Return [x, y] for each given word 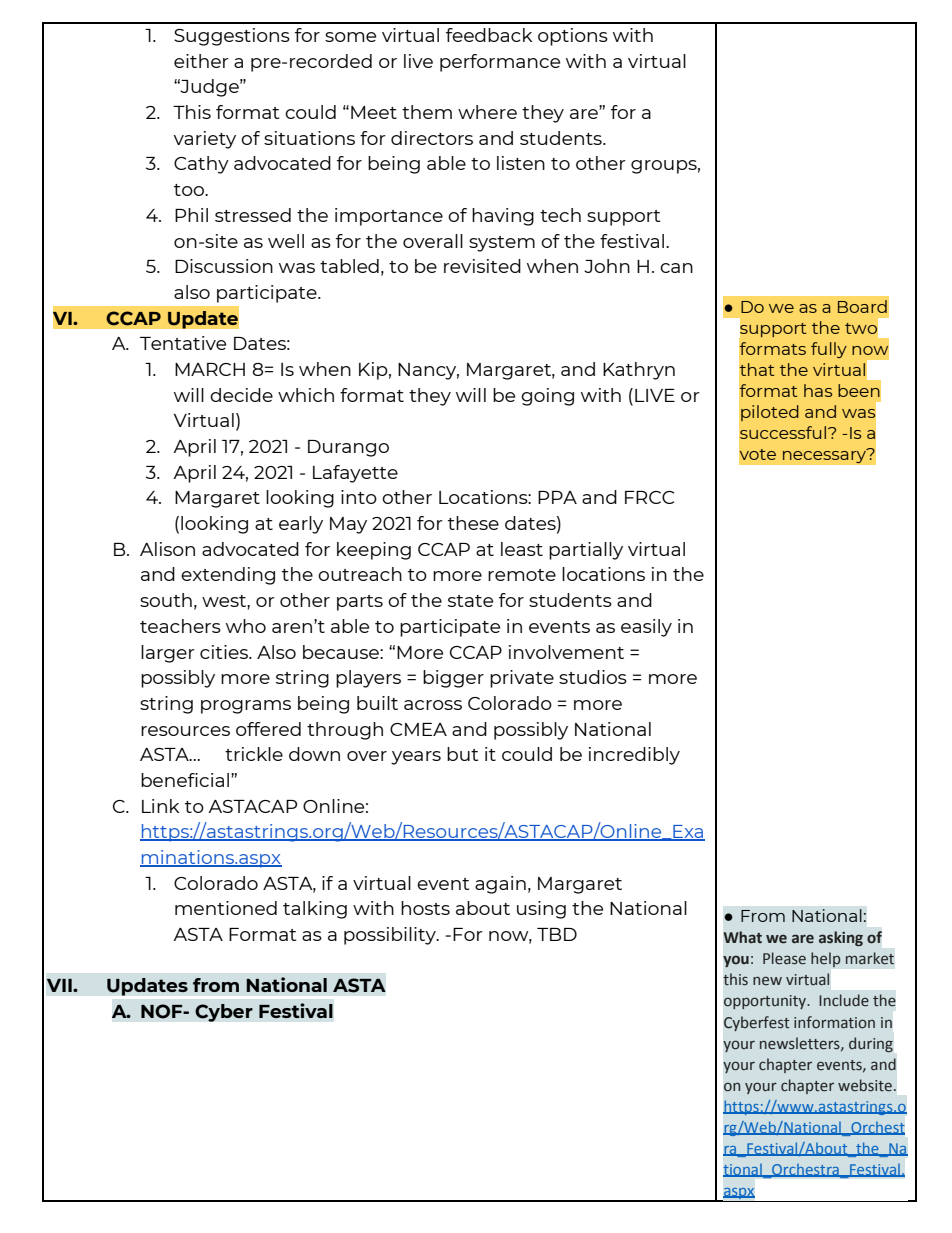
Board [862, 306]
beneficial [185, 780]
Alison [167, 549]
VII [60, 985]
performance [500, 63]
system [502, 244]
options [573, 37]
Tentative [183, 343]
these [473, 523]
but [462, 754]
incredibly [634, 756]
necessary [825, 456]
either [201, 61]
